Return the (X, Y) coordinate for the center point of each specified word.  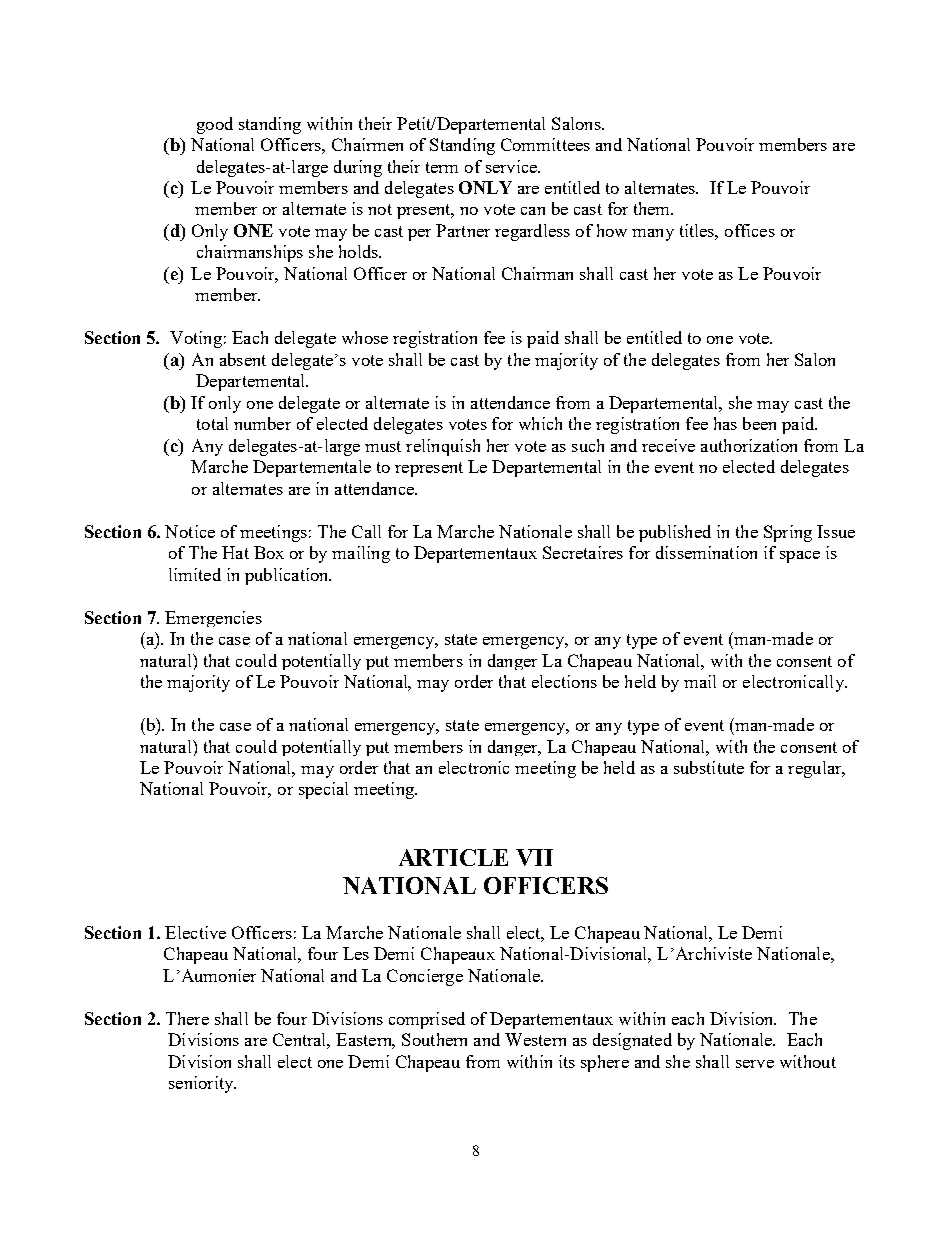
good (215, 125)
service (512, 166)
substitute (709, 767)
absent (243, 359)
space (800, 557)
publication (288, 576)
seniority (202, 1084)
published (675, 533)
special (323, 790)
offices (750, 230)
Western (535, 1039)
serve (755, 1064)
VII (534, 857)
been (759, 423)
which (540, 423)
